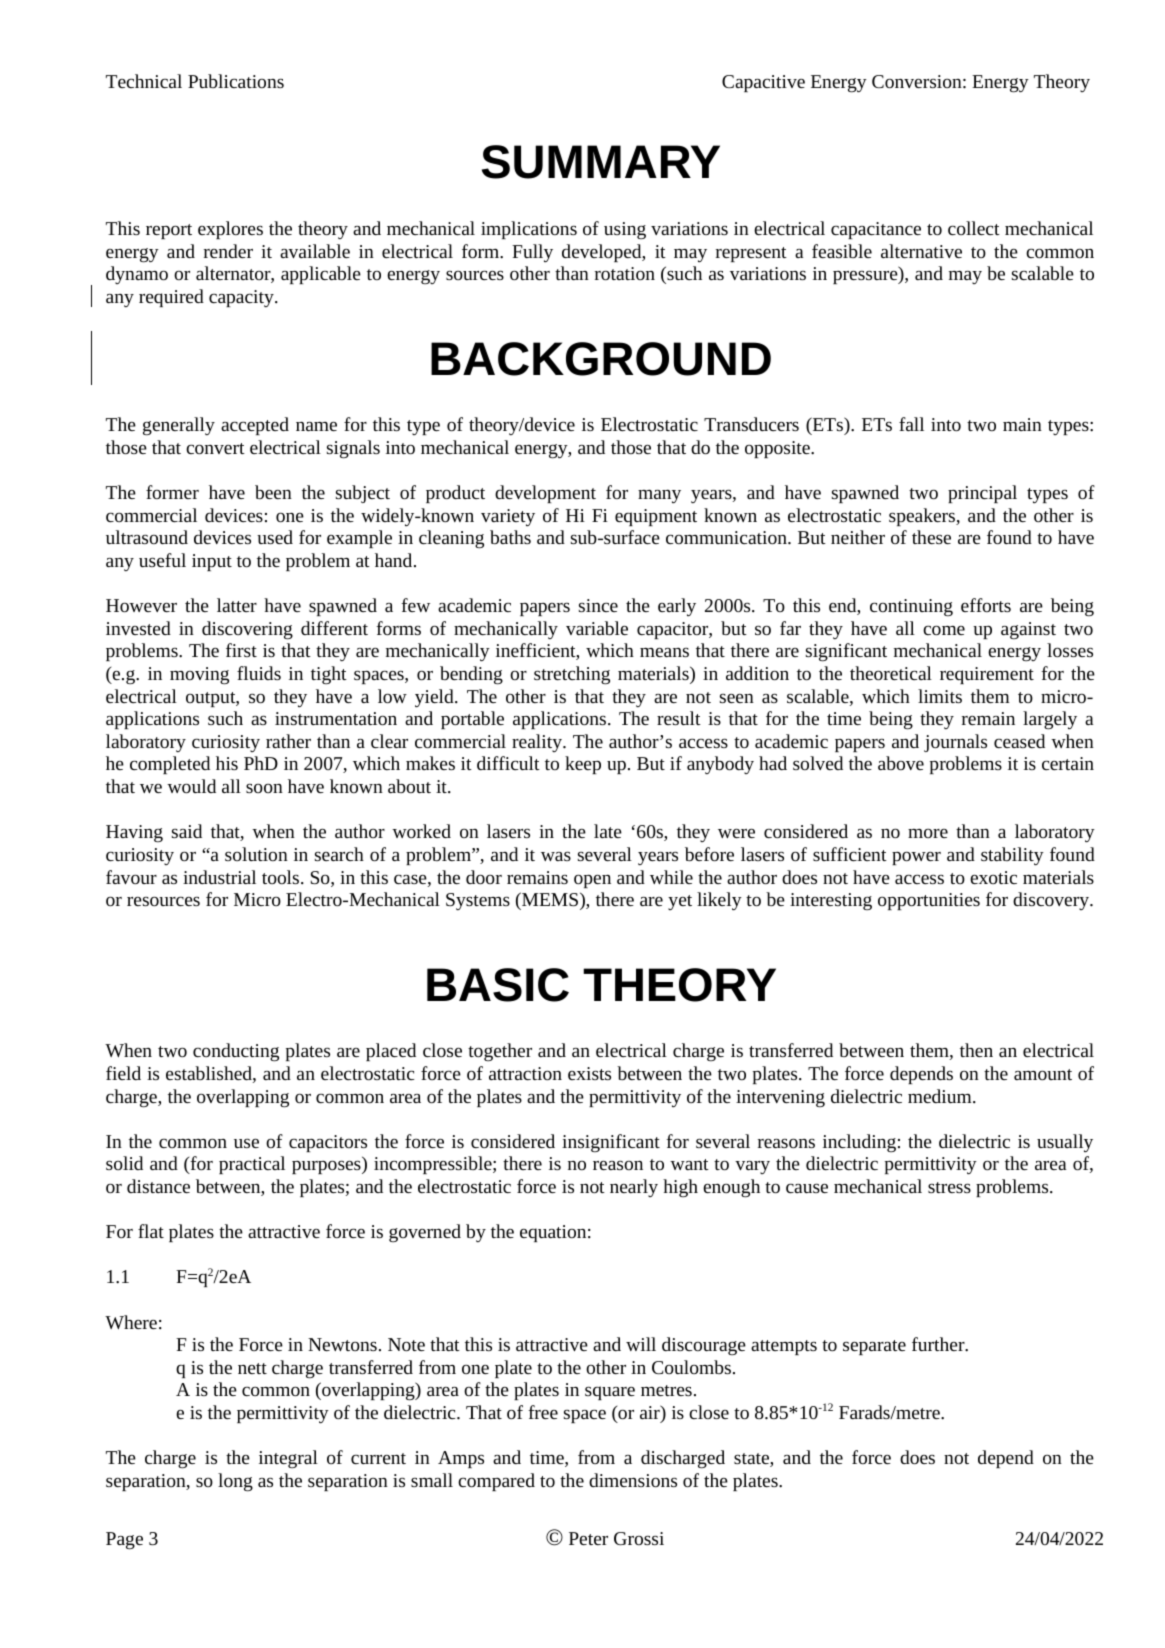 The width and height of the screenshot is (1165, 1648). What do you see at coordinates (237, 605) in the screenshot?
I see `latter` at bounding box center [237, 605].
